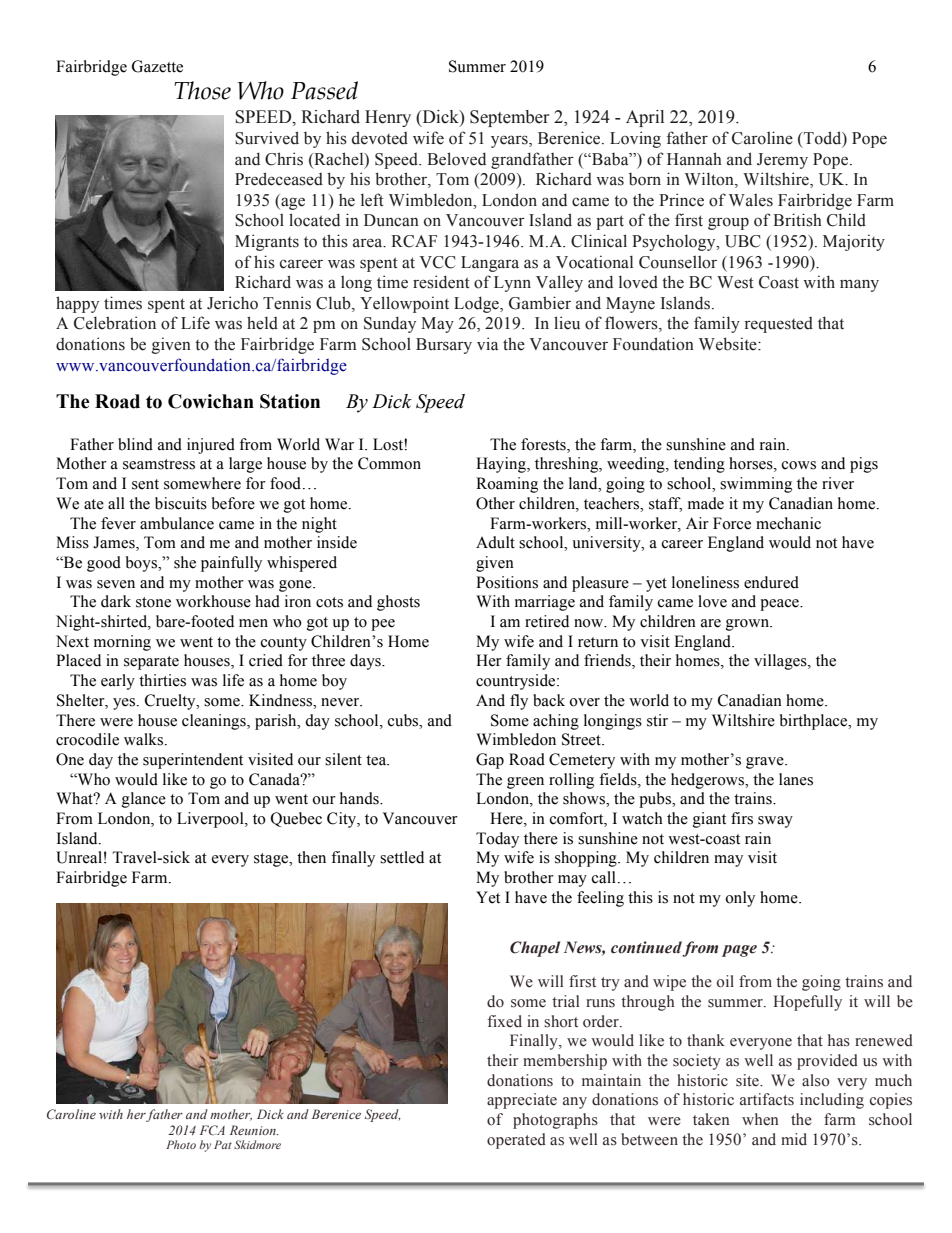  Describe the element at coordinates (490, 761) in the page. I see `Gap` at that location.
